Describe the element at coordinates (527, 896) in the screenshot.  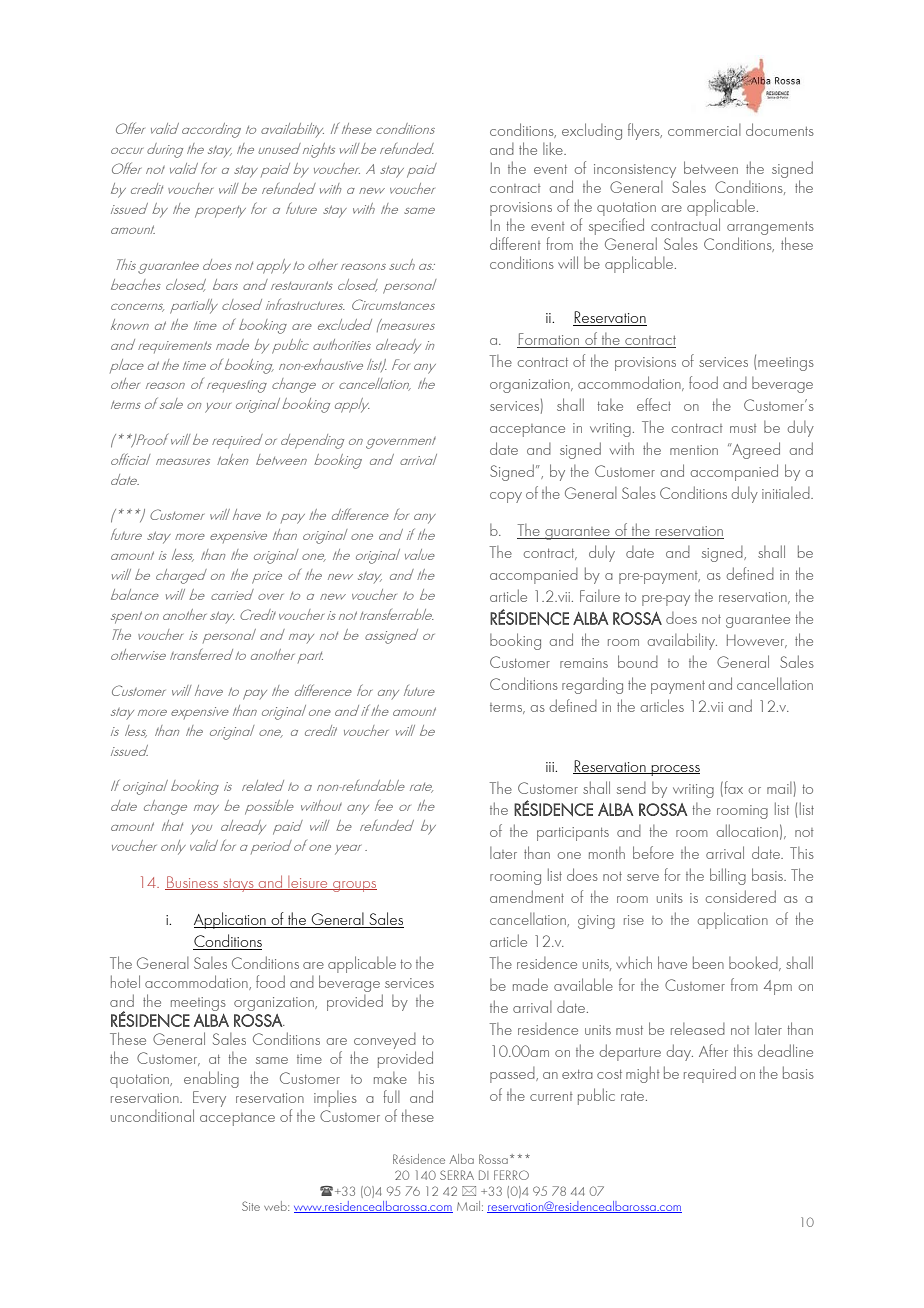
I see `amendment` at that location.
